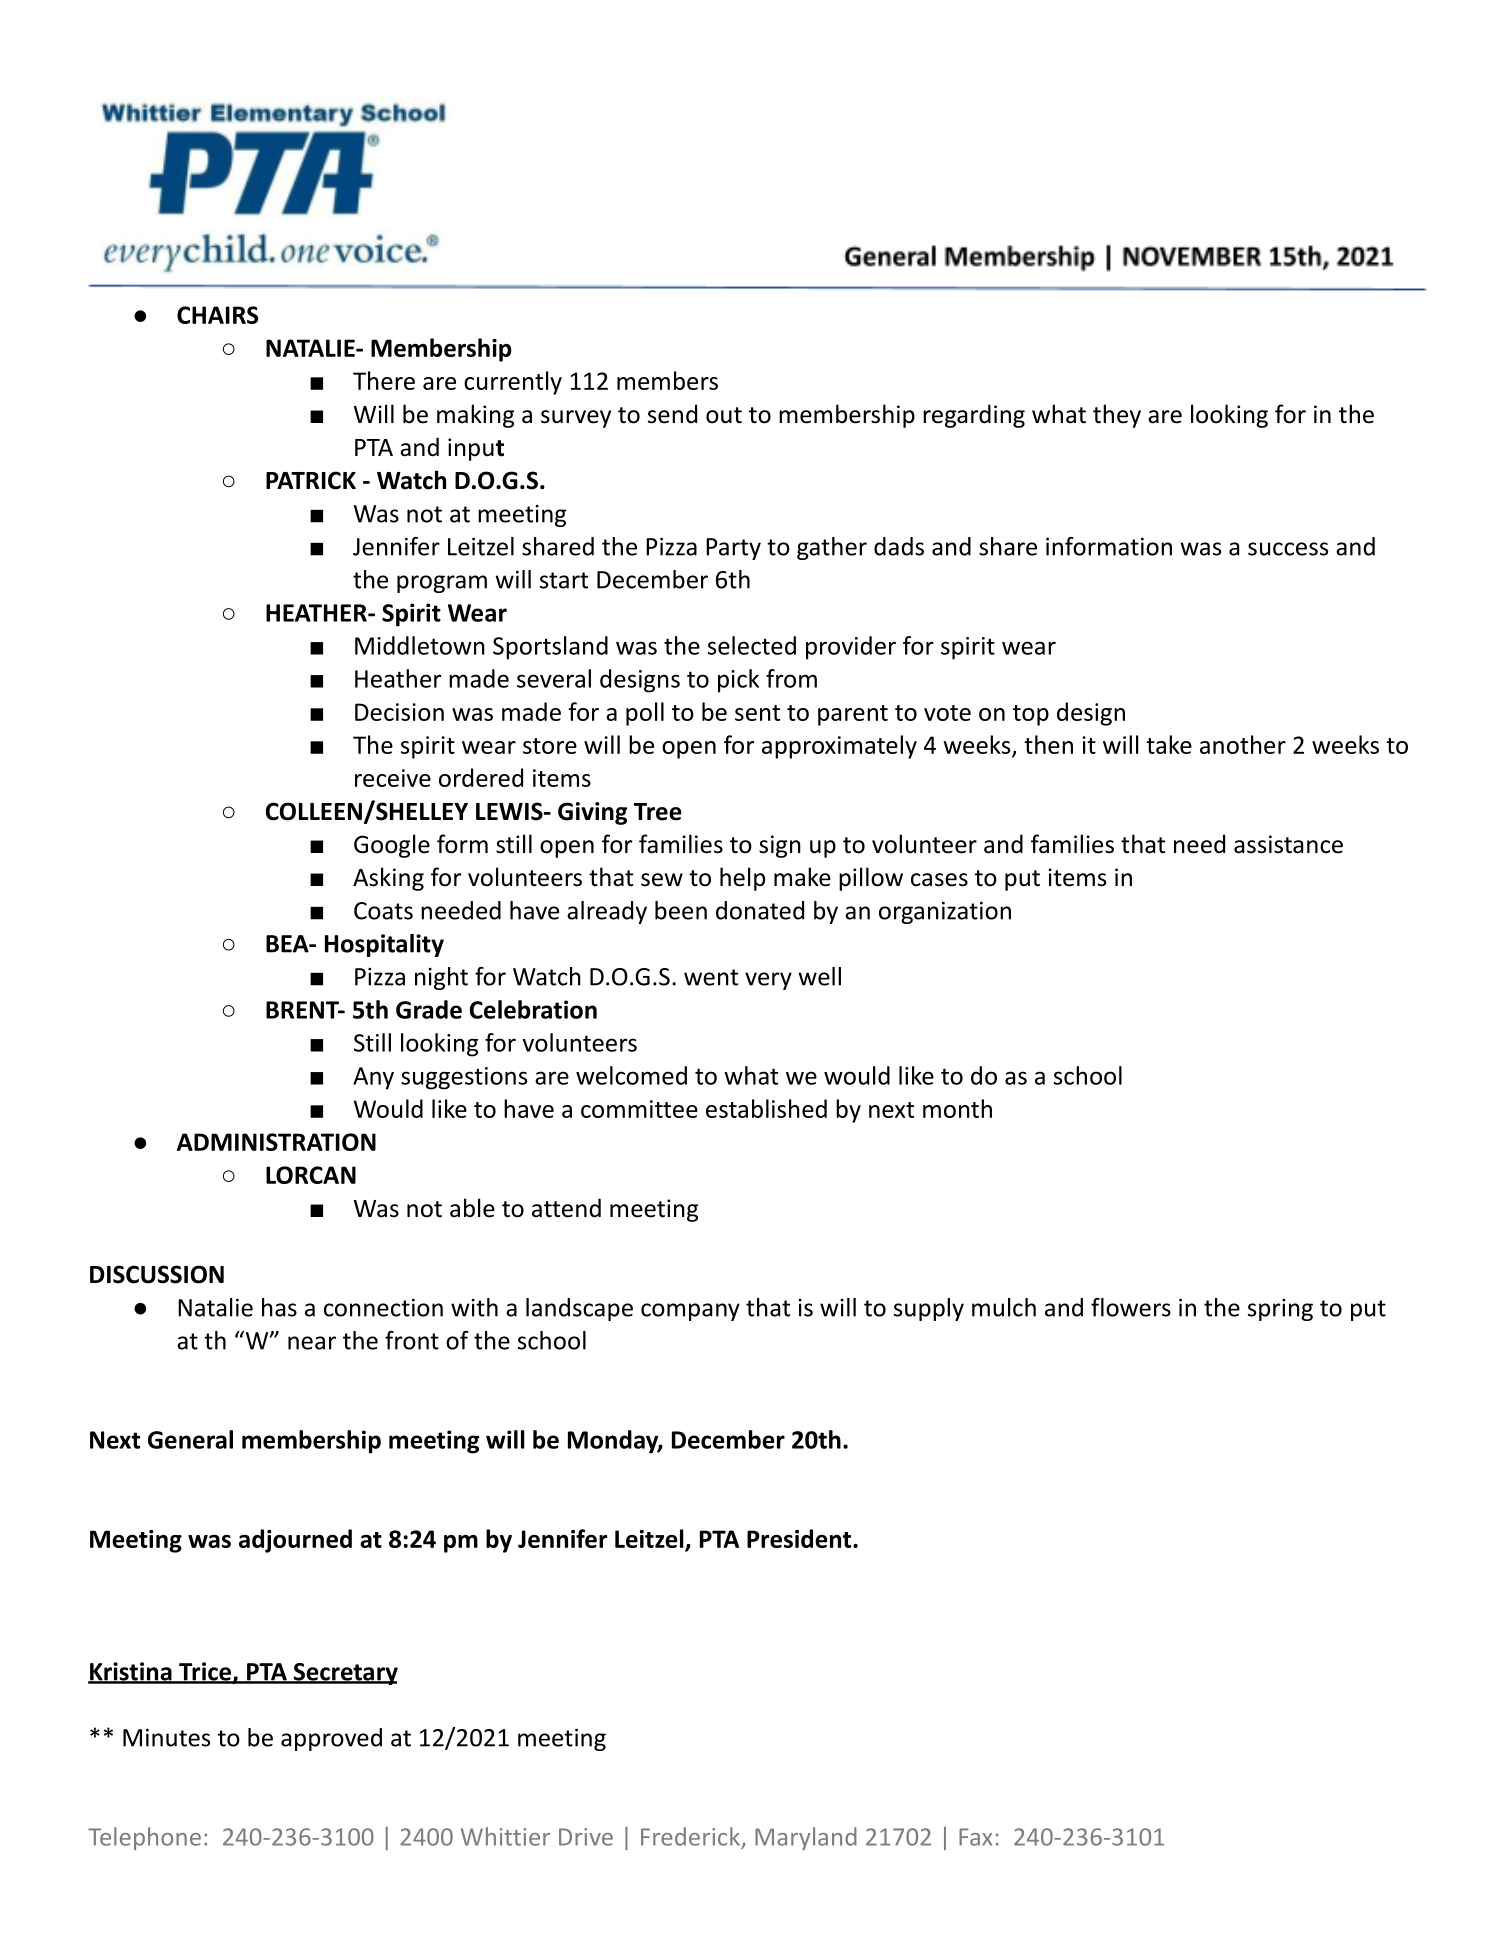 This screenshot has height=1941, width=1500. Describe the element at coordinates (658, 812) in the screenshot. I see `Tree` at that location.
